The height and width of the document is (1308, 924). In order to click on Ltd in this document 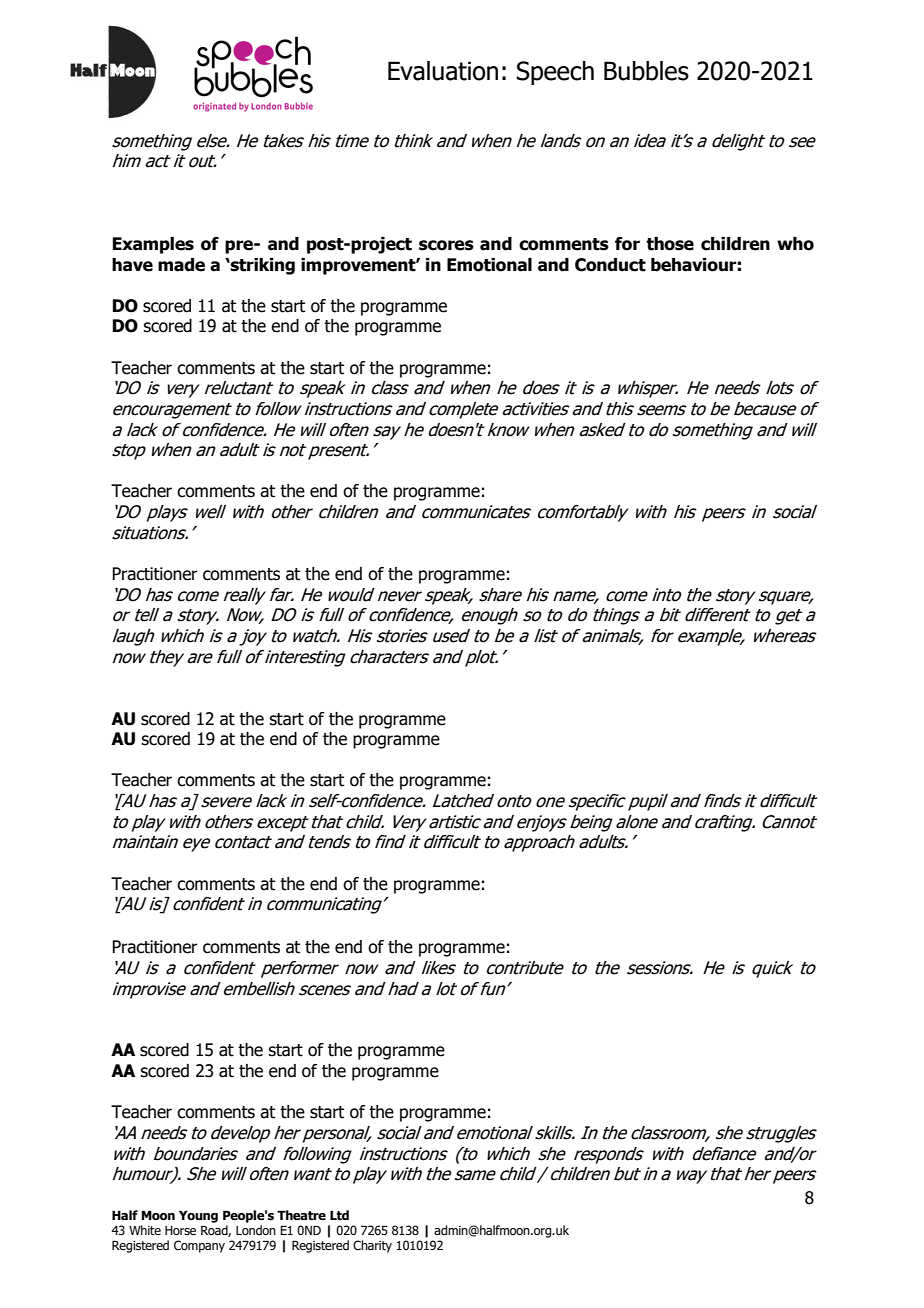, I will do `click(339, 1215)`.
